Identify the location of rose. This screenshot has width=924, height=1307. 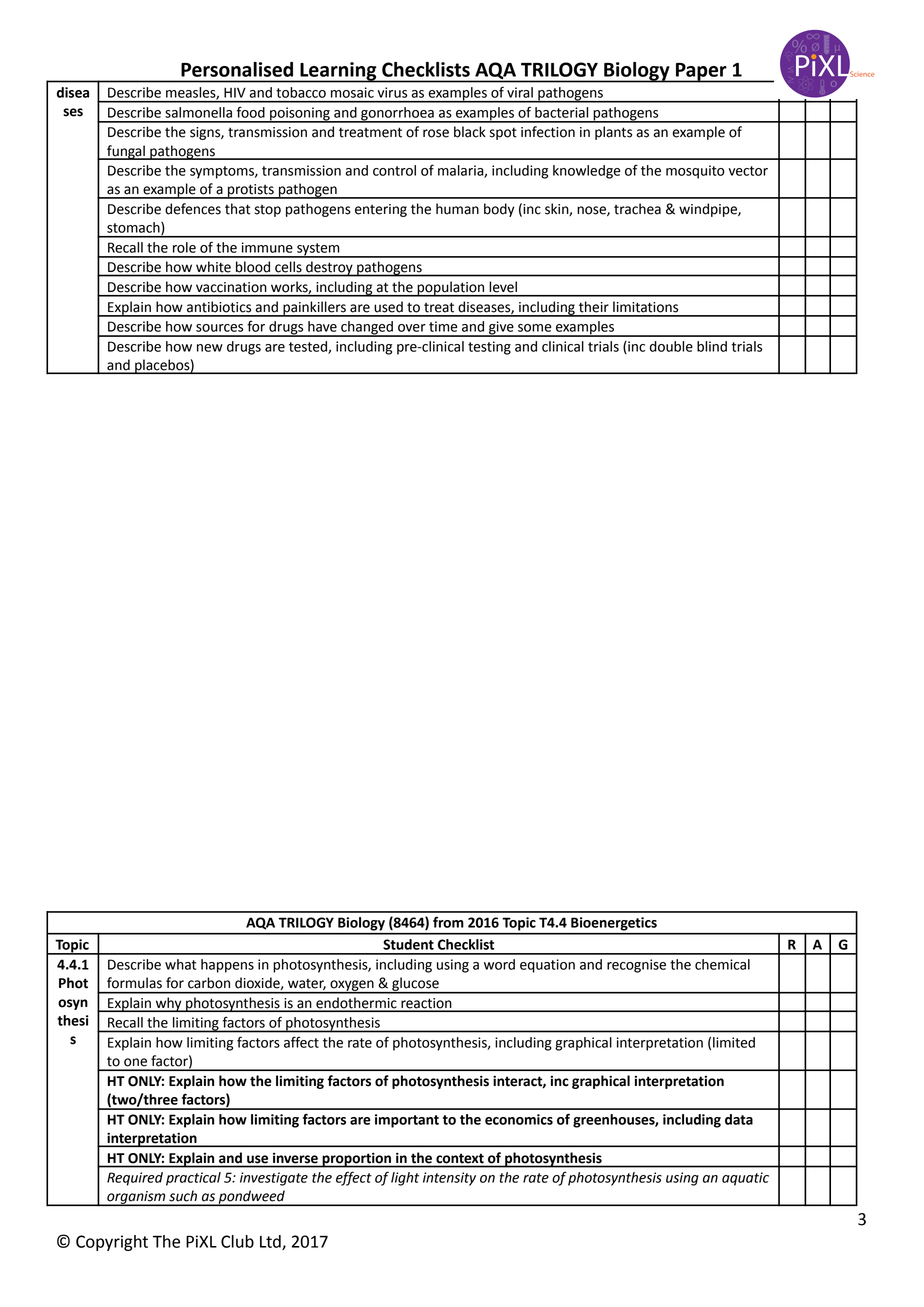
(436, 133).
